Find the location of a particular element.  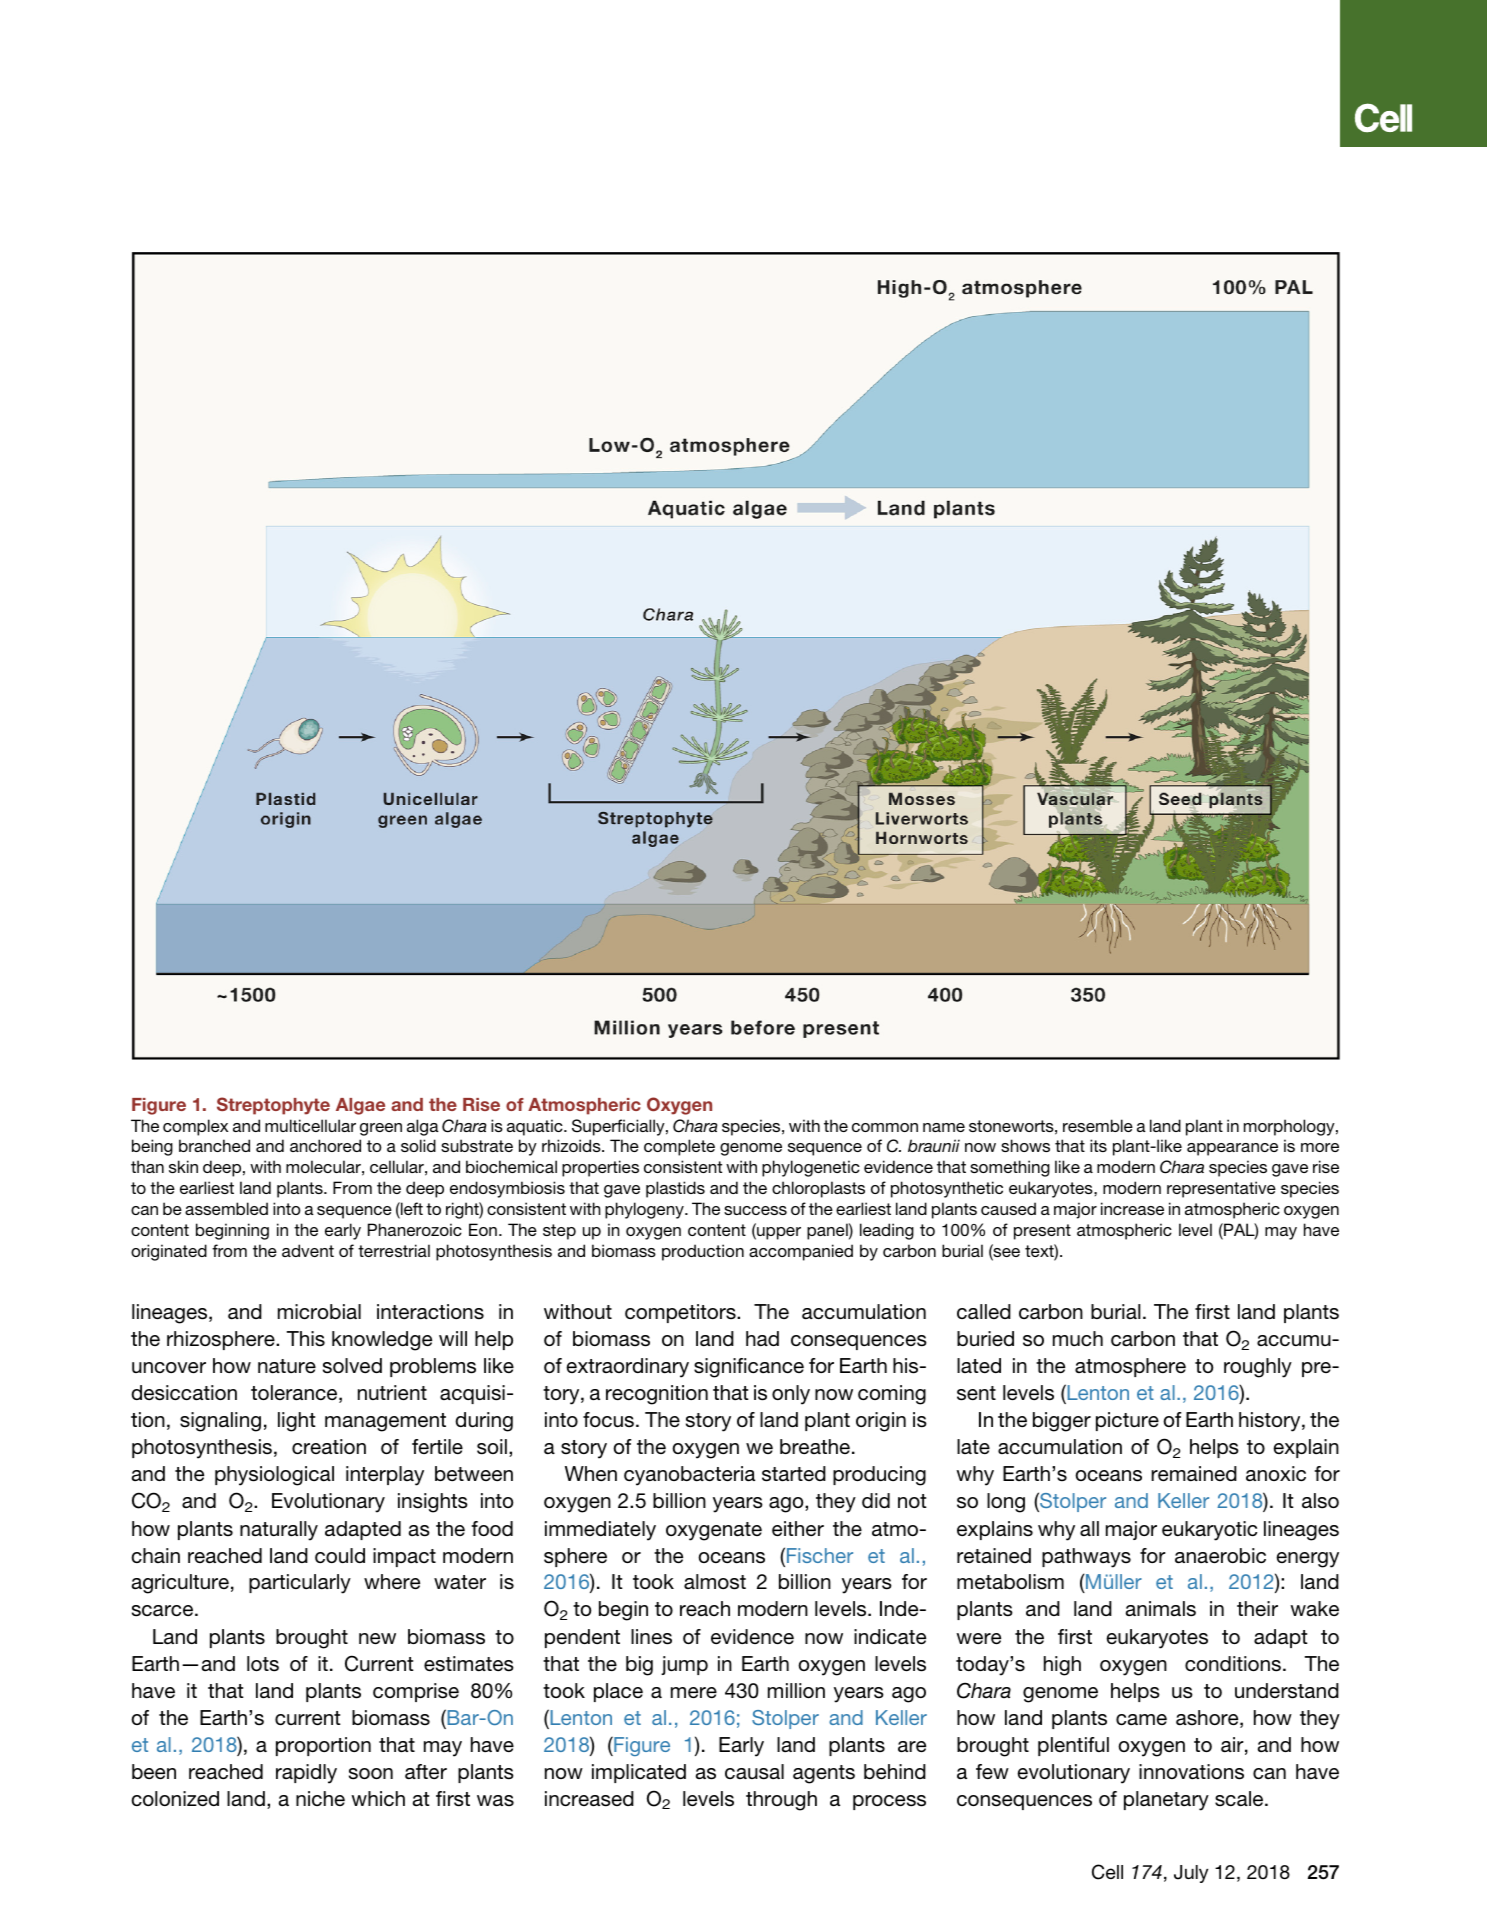

almost is located at coordinates (715, 1582).
